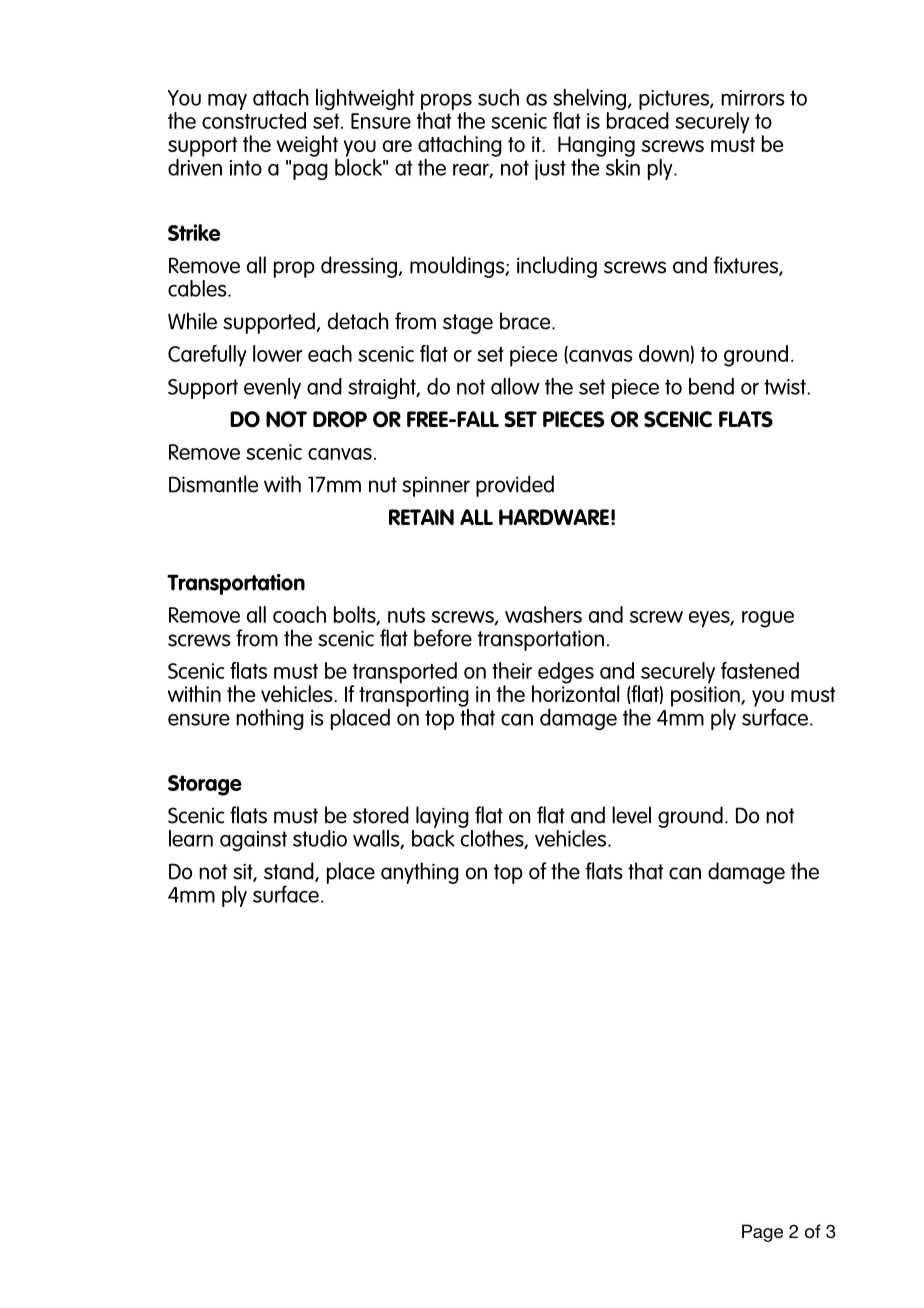  I want to click on against, so click(253, 841).
